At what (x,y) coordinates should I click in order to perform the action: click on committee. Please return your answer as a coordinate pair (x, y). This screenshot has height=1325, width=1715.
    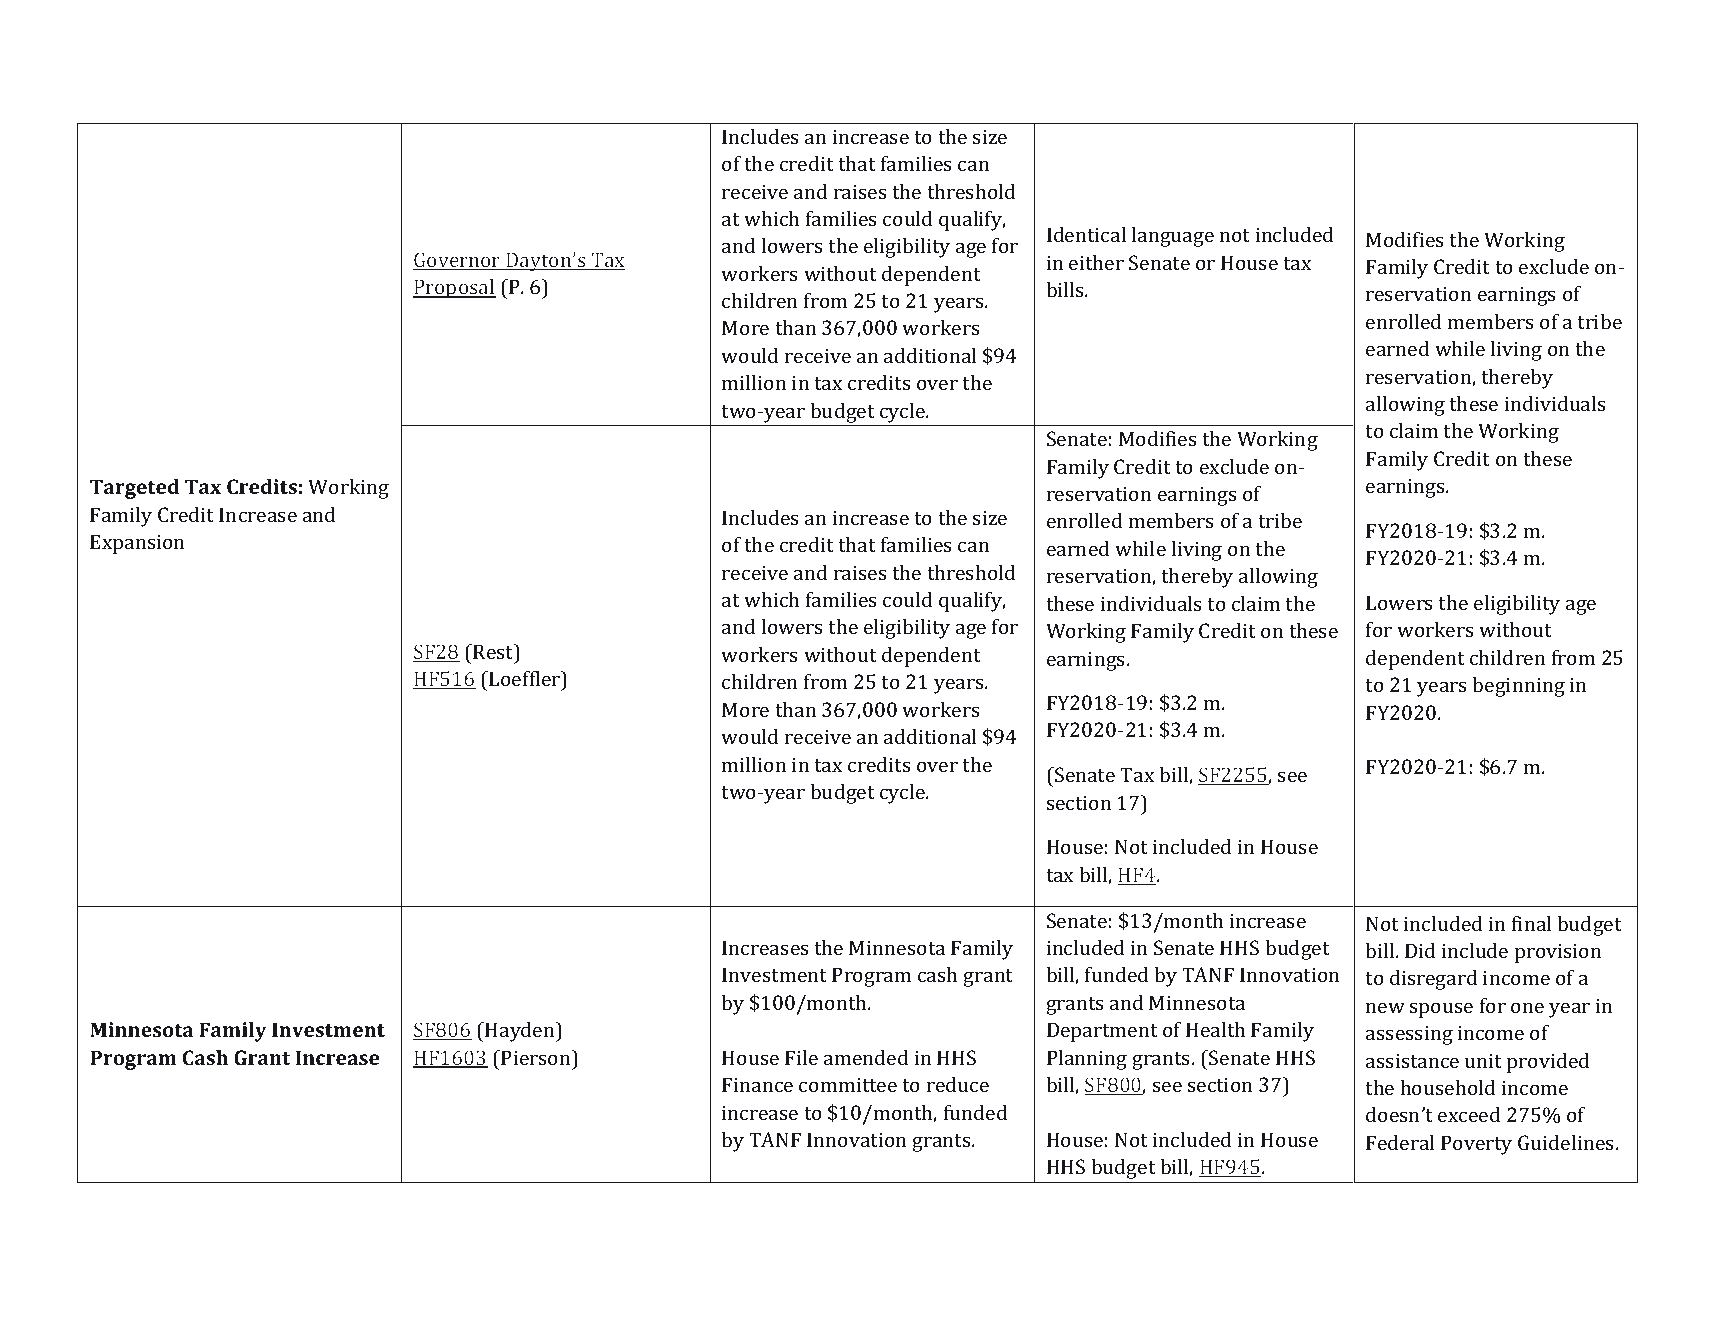
    Looking at the image, I should click on (848, 1084).
